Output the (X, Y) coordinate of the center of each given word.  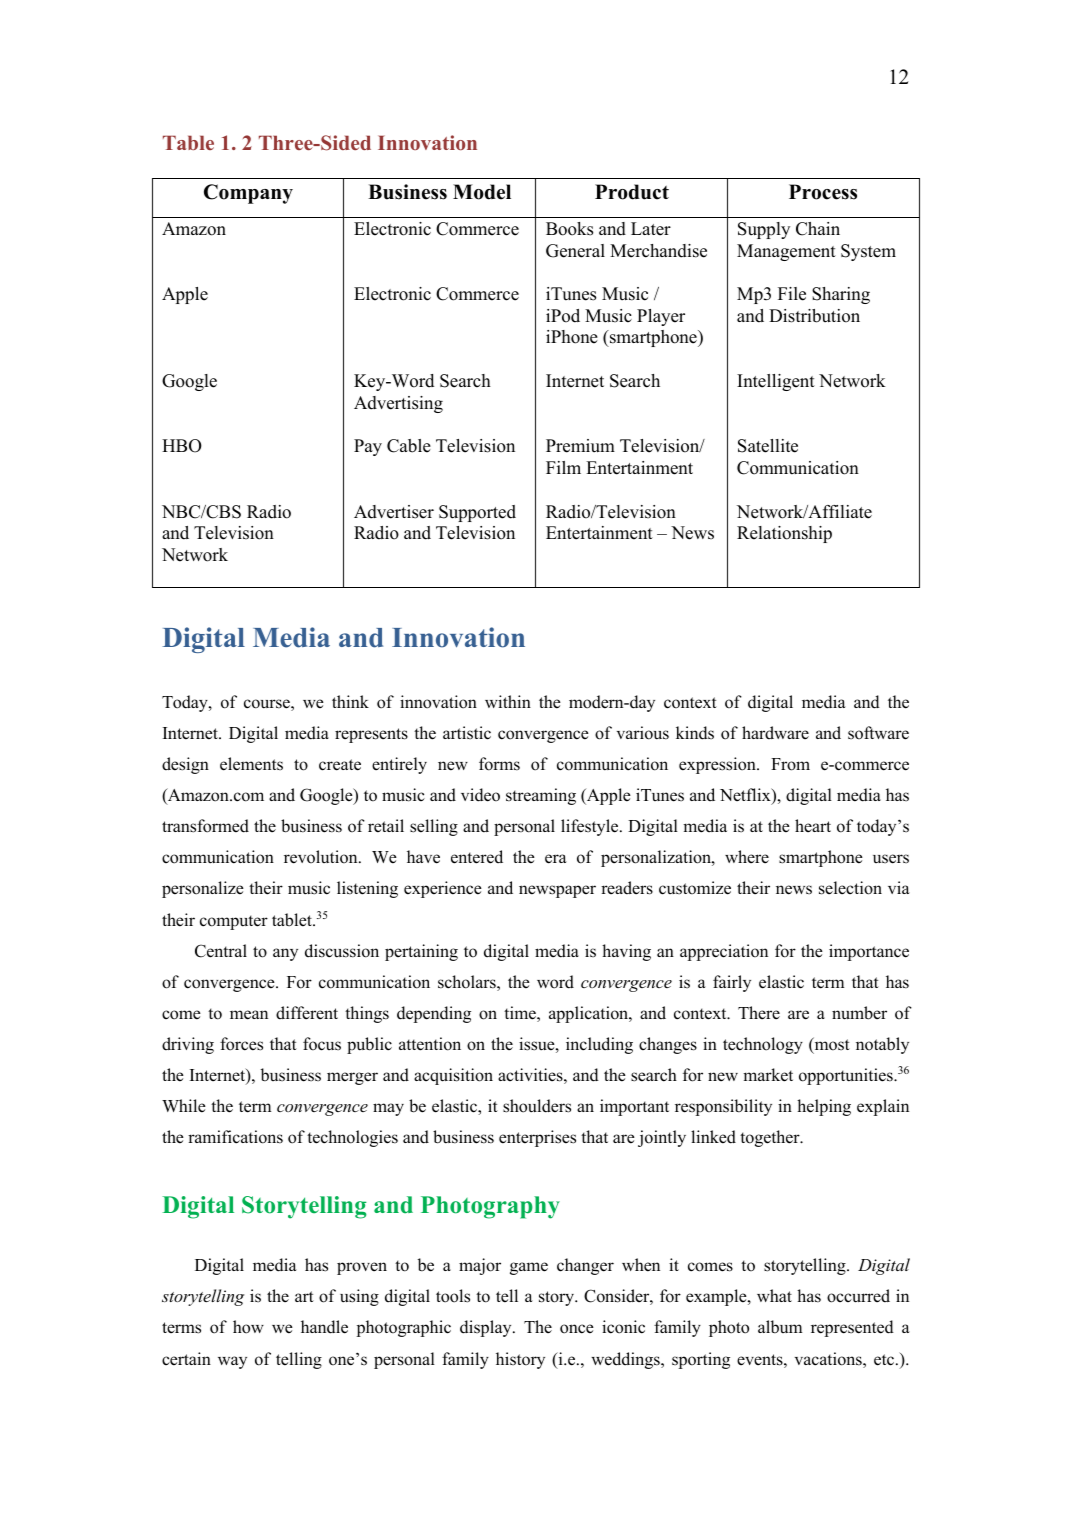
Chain (818, 229)
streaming (541, 796)
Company (248, 194)
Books (569, 229)
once (577, 1329)
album (780, 1327)
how (248, 1327)
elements (251, 764)
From (790, 764)
